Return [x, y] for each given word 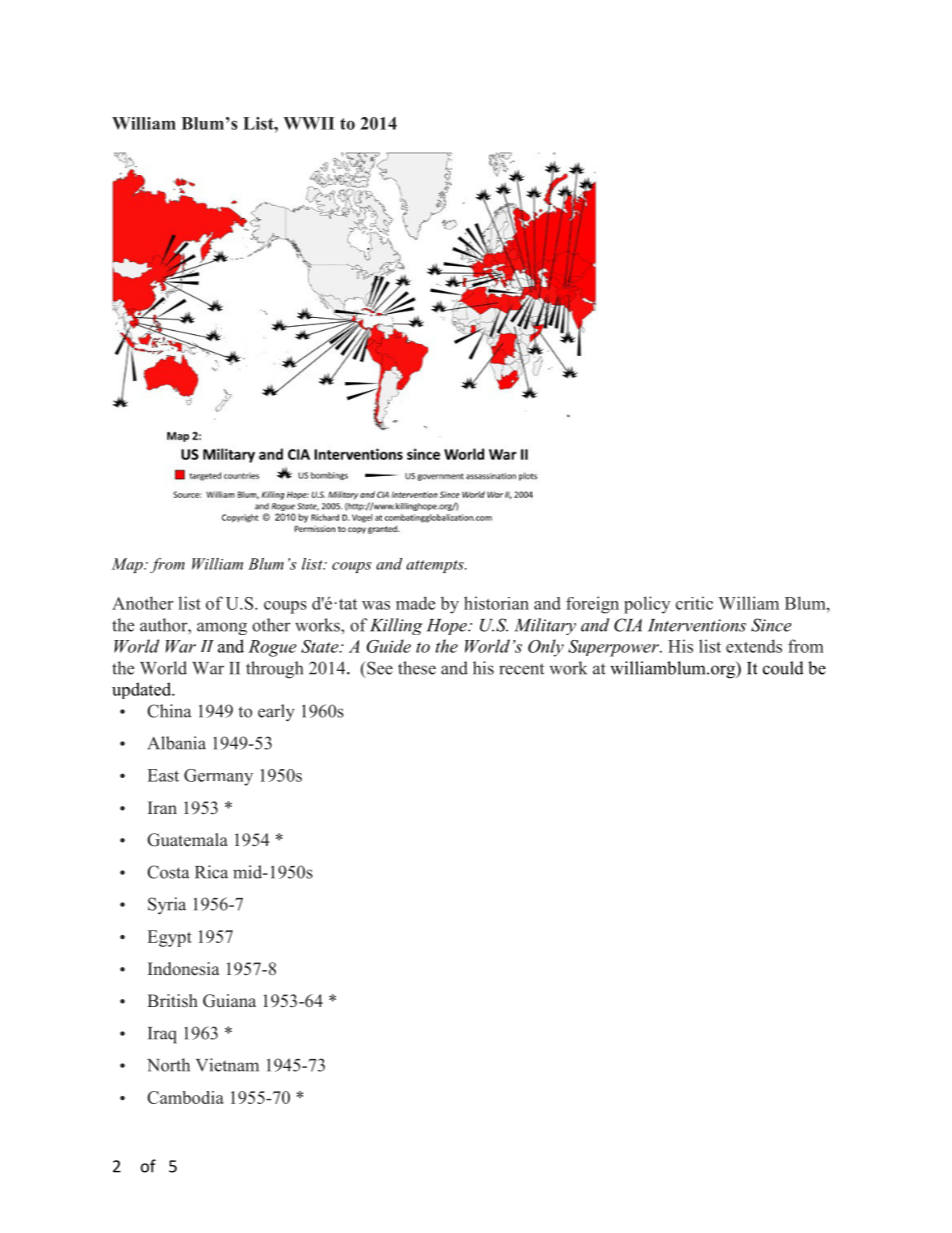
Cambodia [185, 1097]
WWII [308, 123]
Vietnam [227, 1065]
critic [694, 603]
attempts [436, 566]
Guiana [229, 1001]
